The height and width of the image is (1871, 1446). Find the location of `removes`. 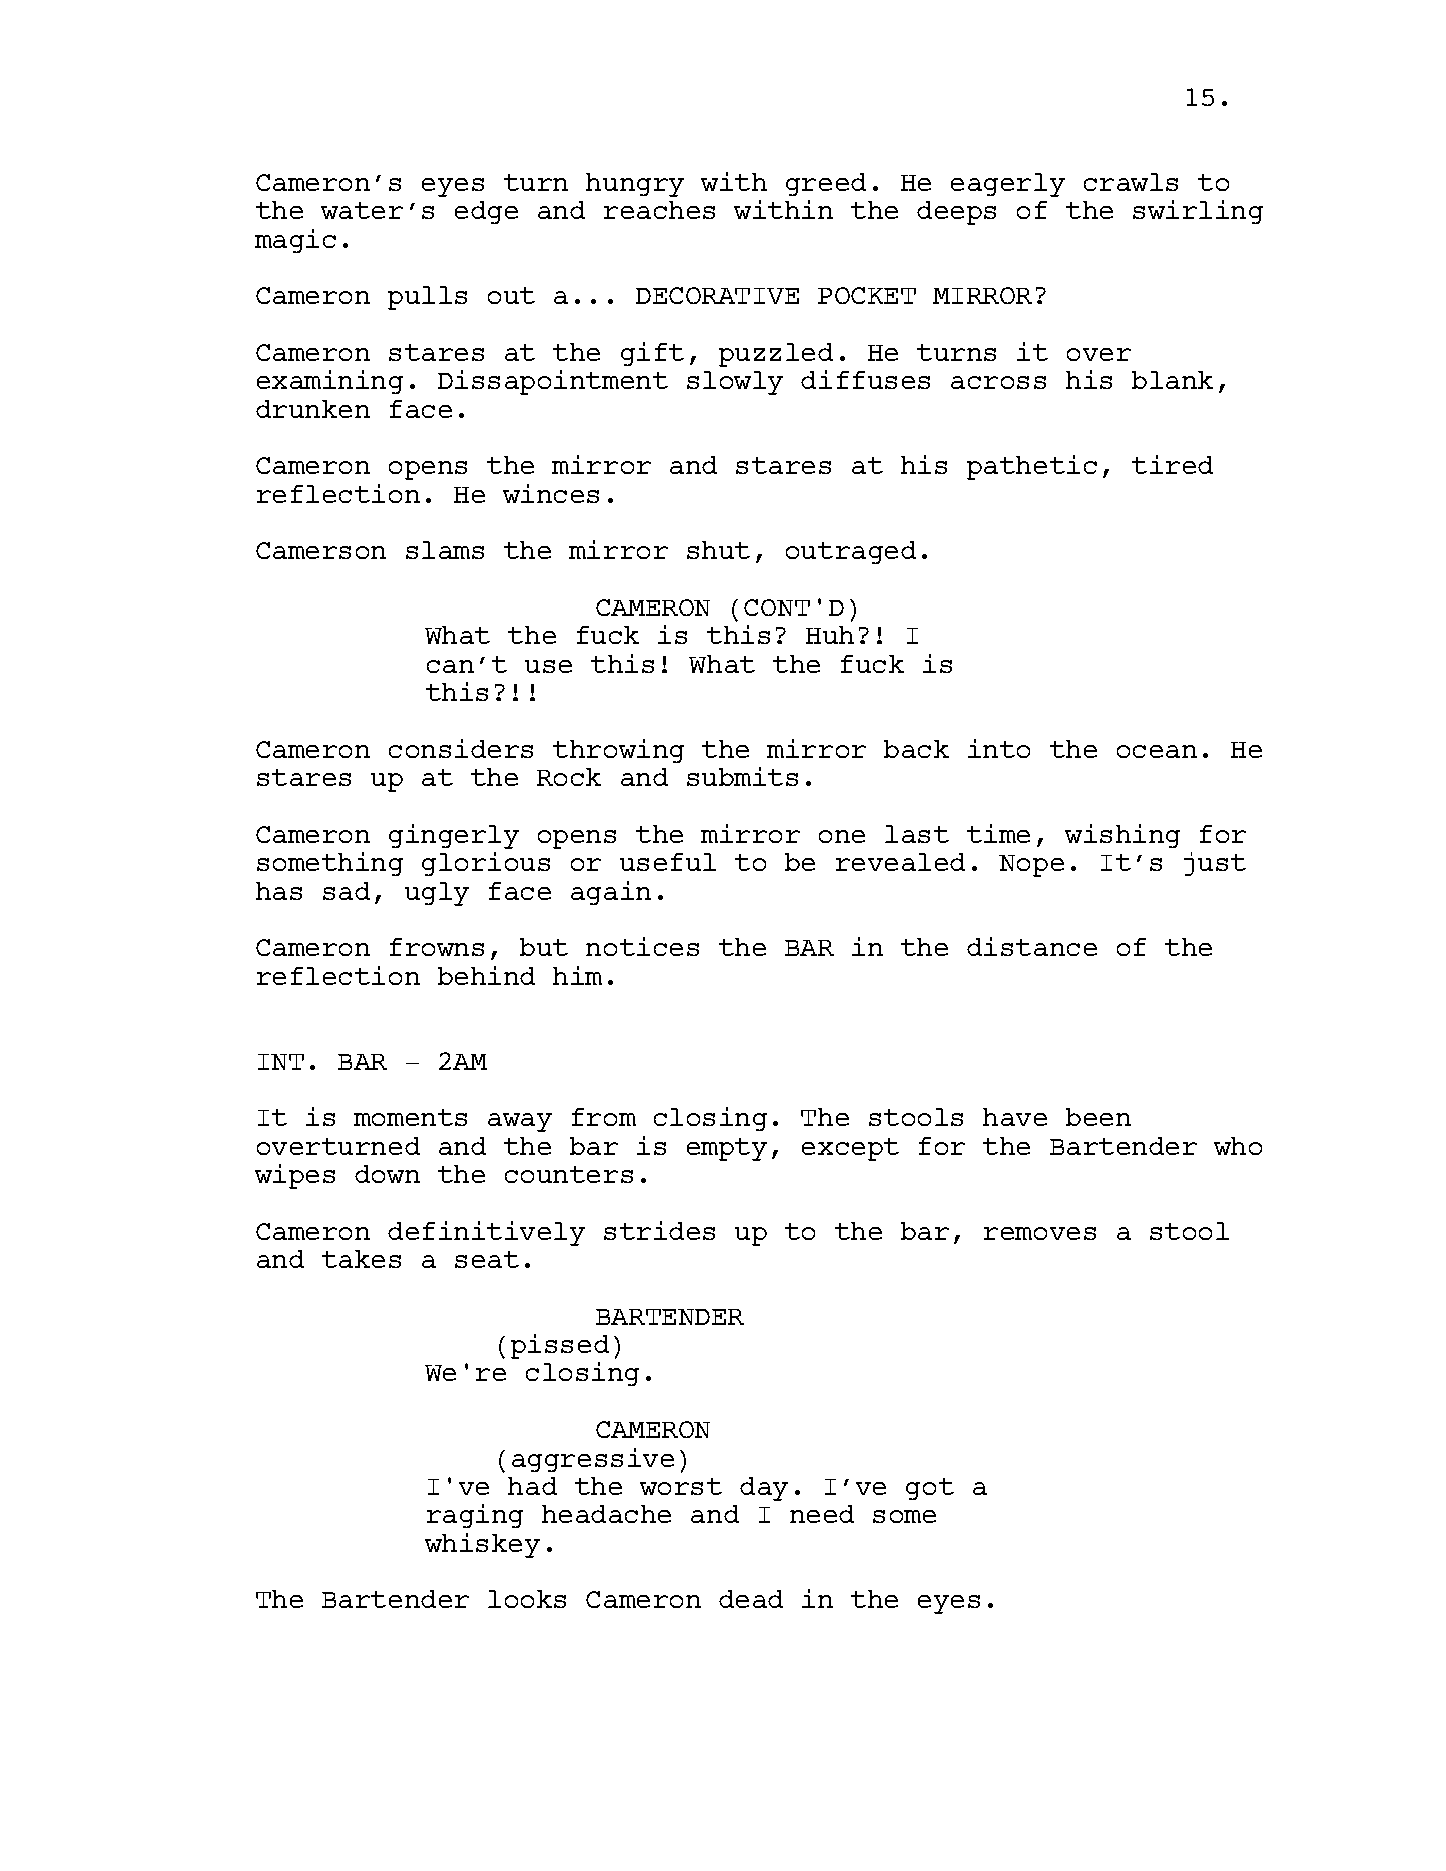

removes is located at coordinates (1040, 1233).
